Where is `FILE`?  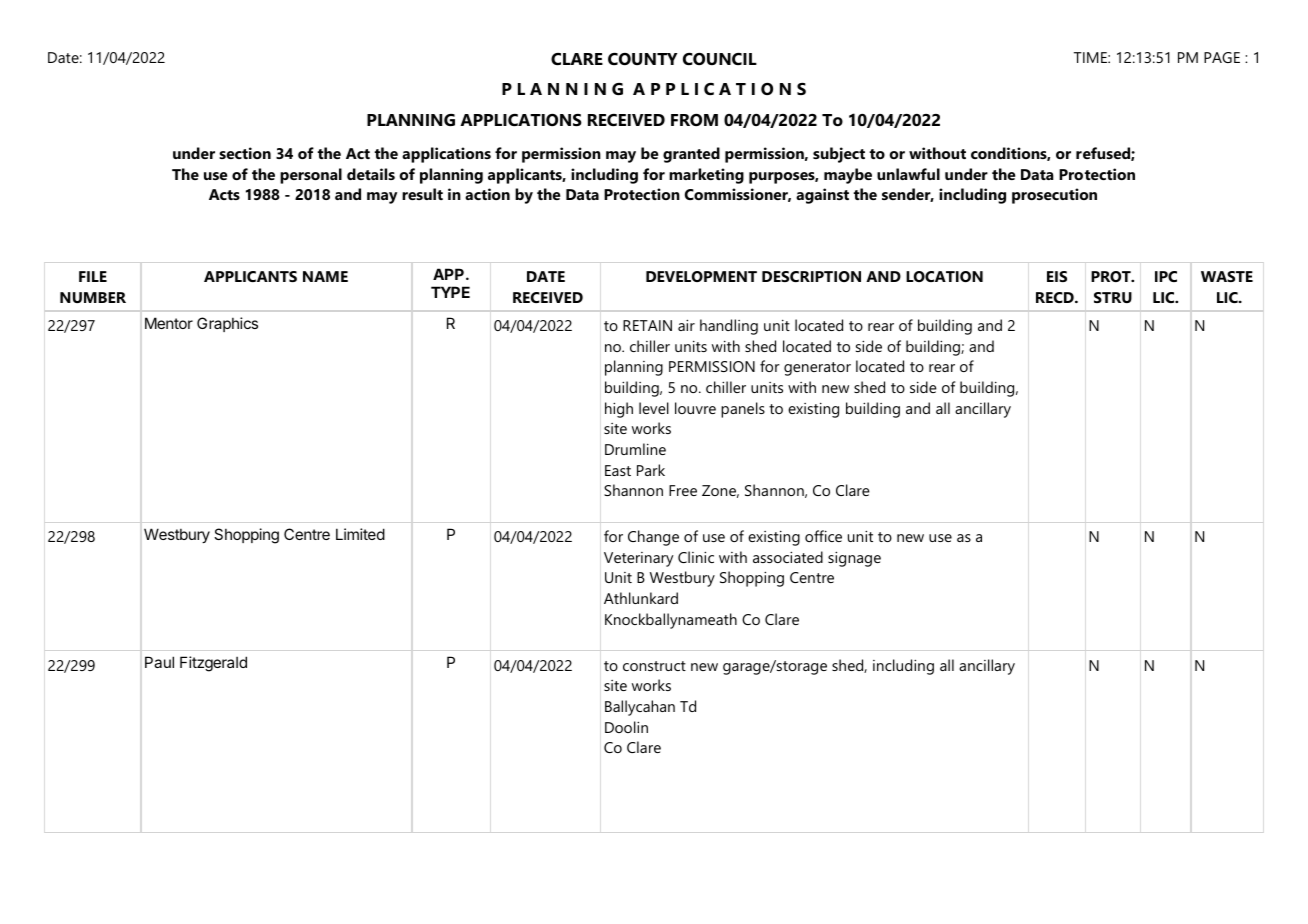 FILE is located at coordinates (93, 276).
